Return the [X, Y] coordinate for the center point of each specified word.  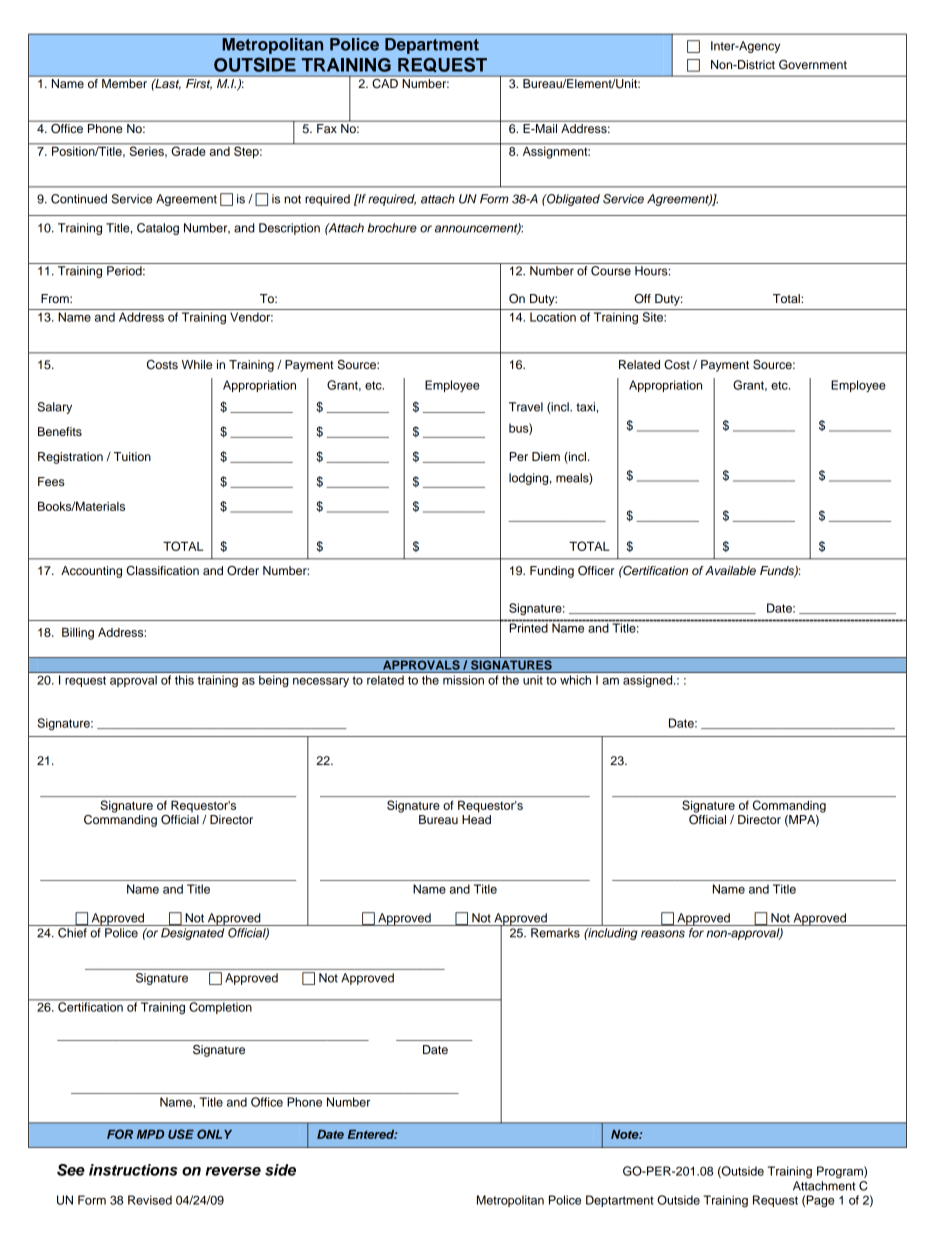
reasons [663, 934]
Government [813, 65]
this [184, 680]
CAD [385, 82]
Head [476, 819]
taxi [585, 407]
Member [124, 83]
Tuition [132, 456]
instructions [133, 1170]
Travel [526, 407]
